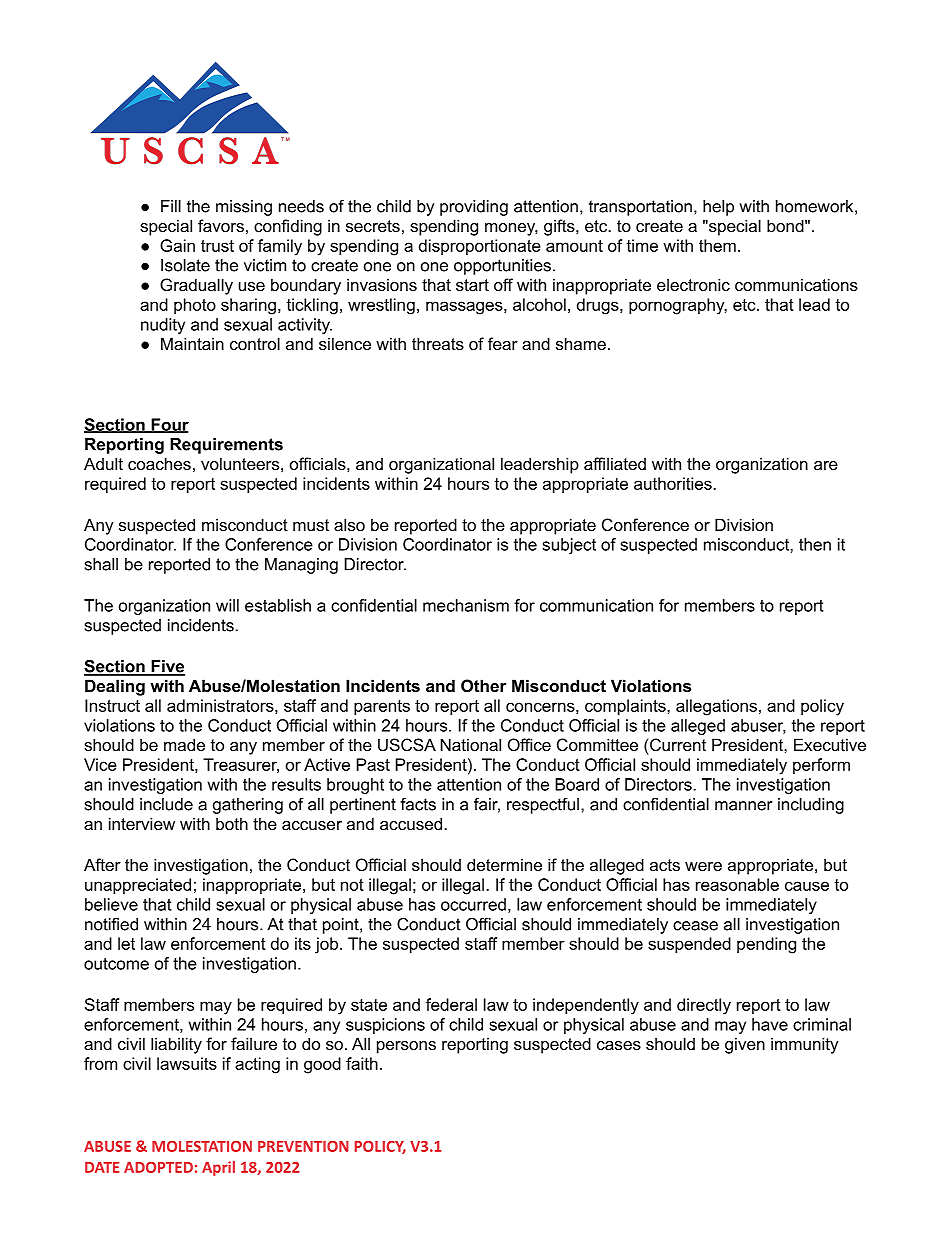 This screenshot has height=1233, width=952. What do you see at coordinates (406, 1047) in the screenshot?
I see `persons` at bounding box center [406, 1047].
